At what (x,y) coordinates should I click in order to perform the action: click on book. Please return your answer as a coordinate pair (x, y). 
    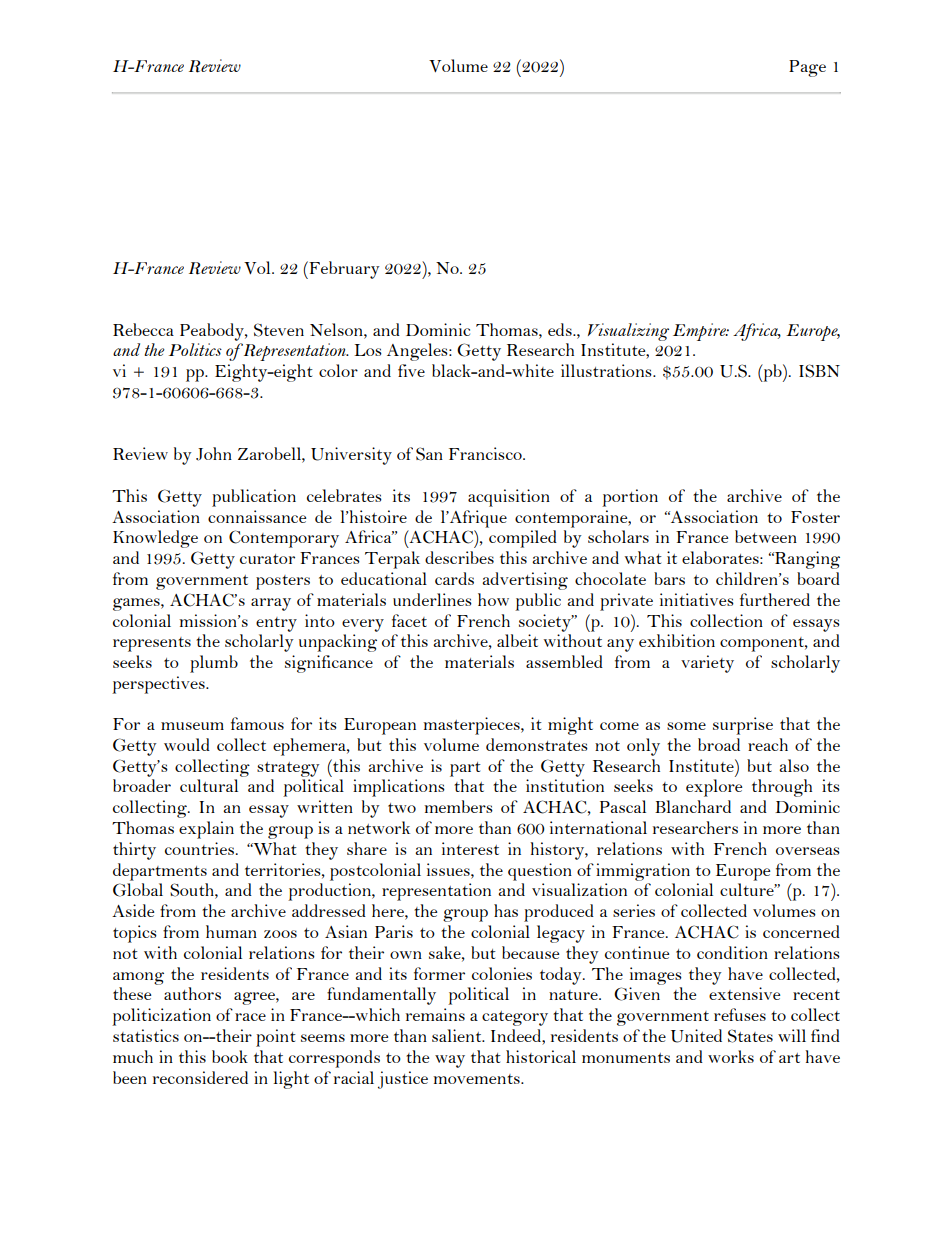
    Looking at the image, I should click on (230, 1056).
